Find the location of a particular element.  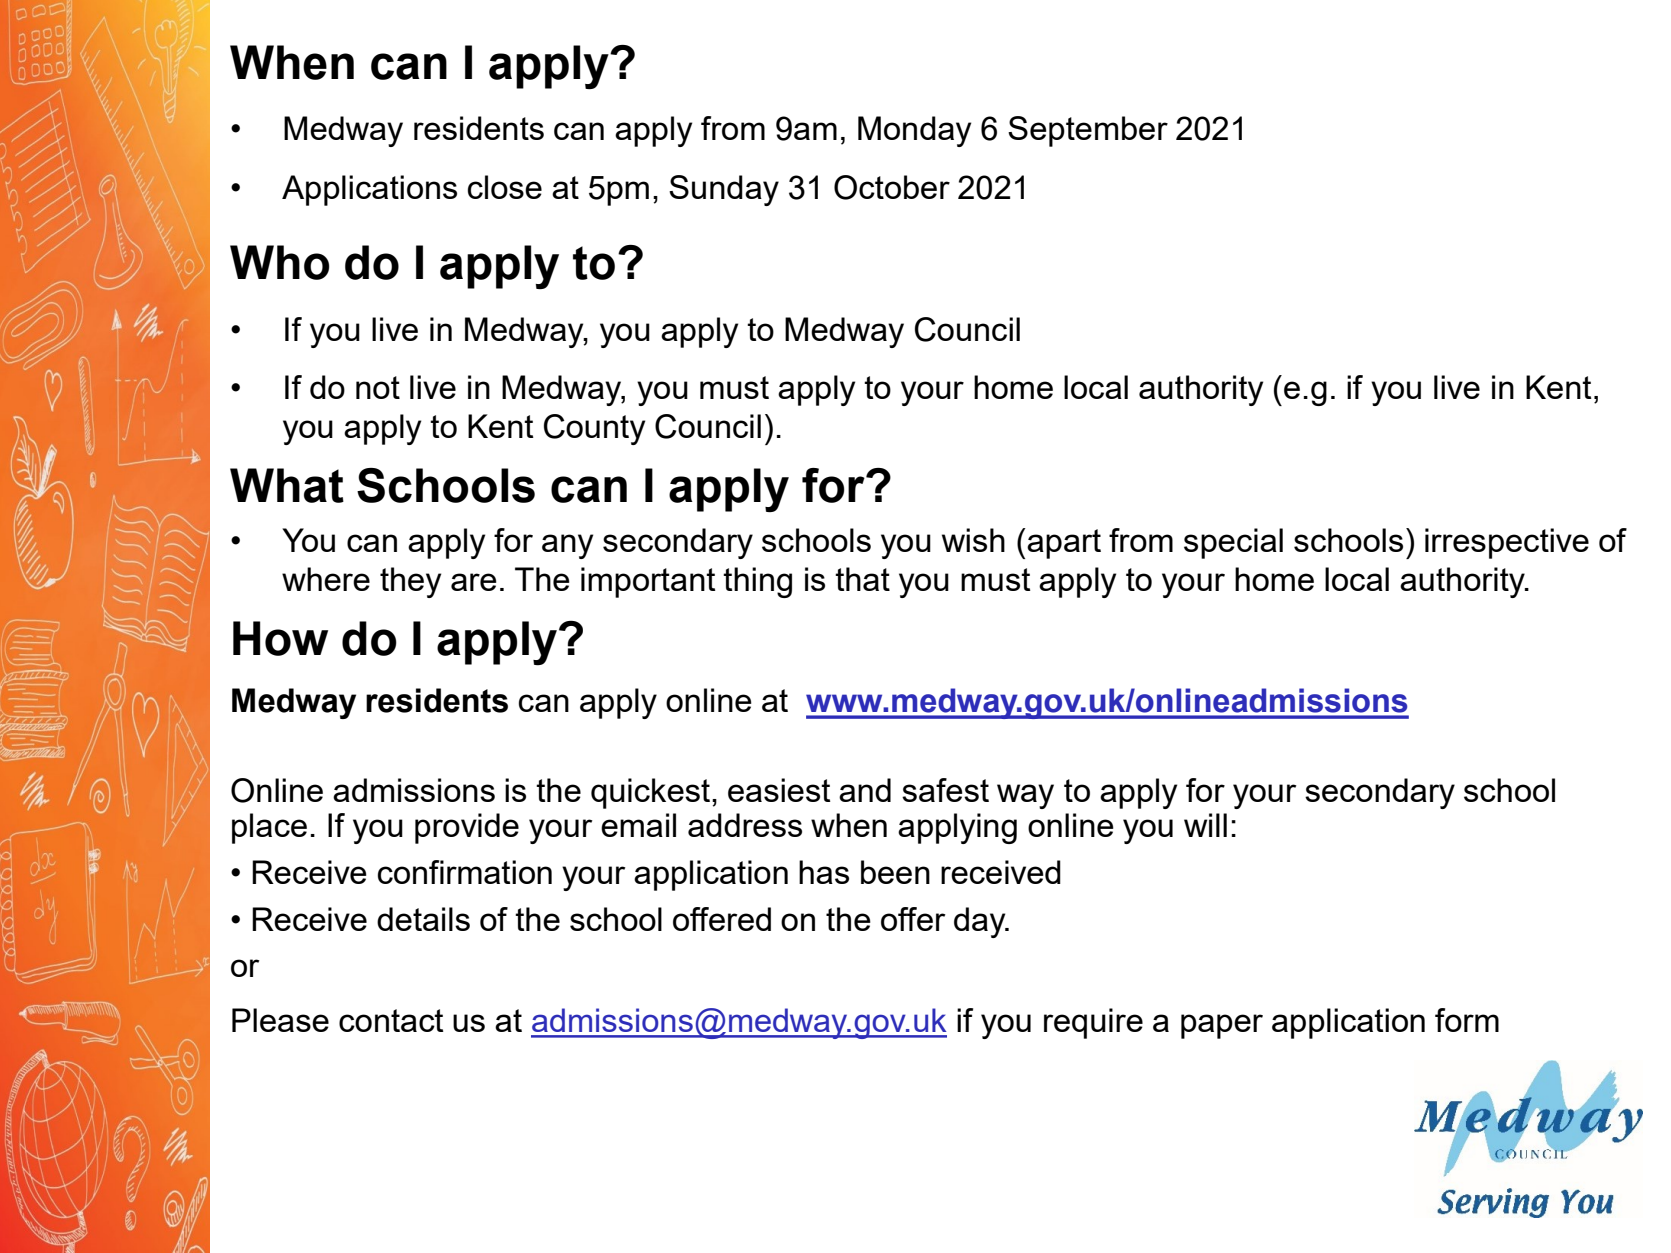

close is located at coordinates (505, 187).
